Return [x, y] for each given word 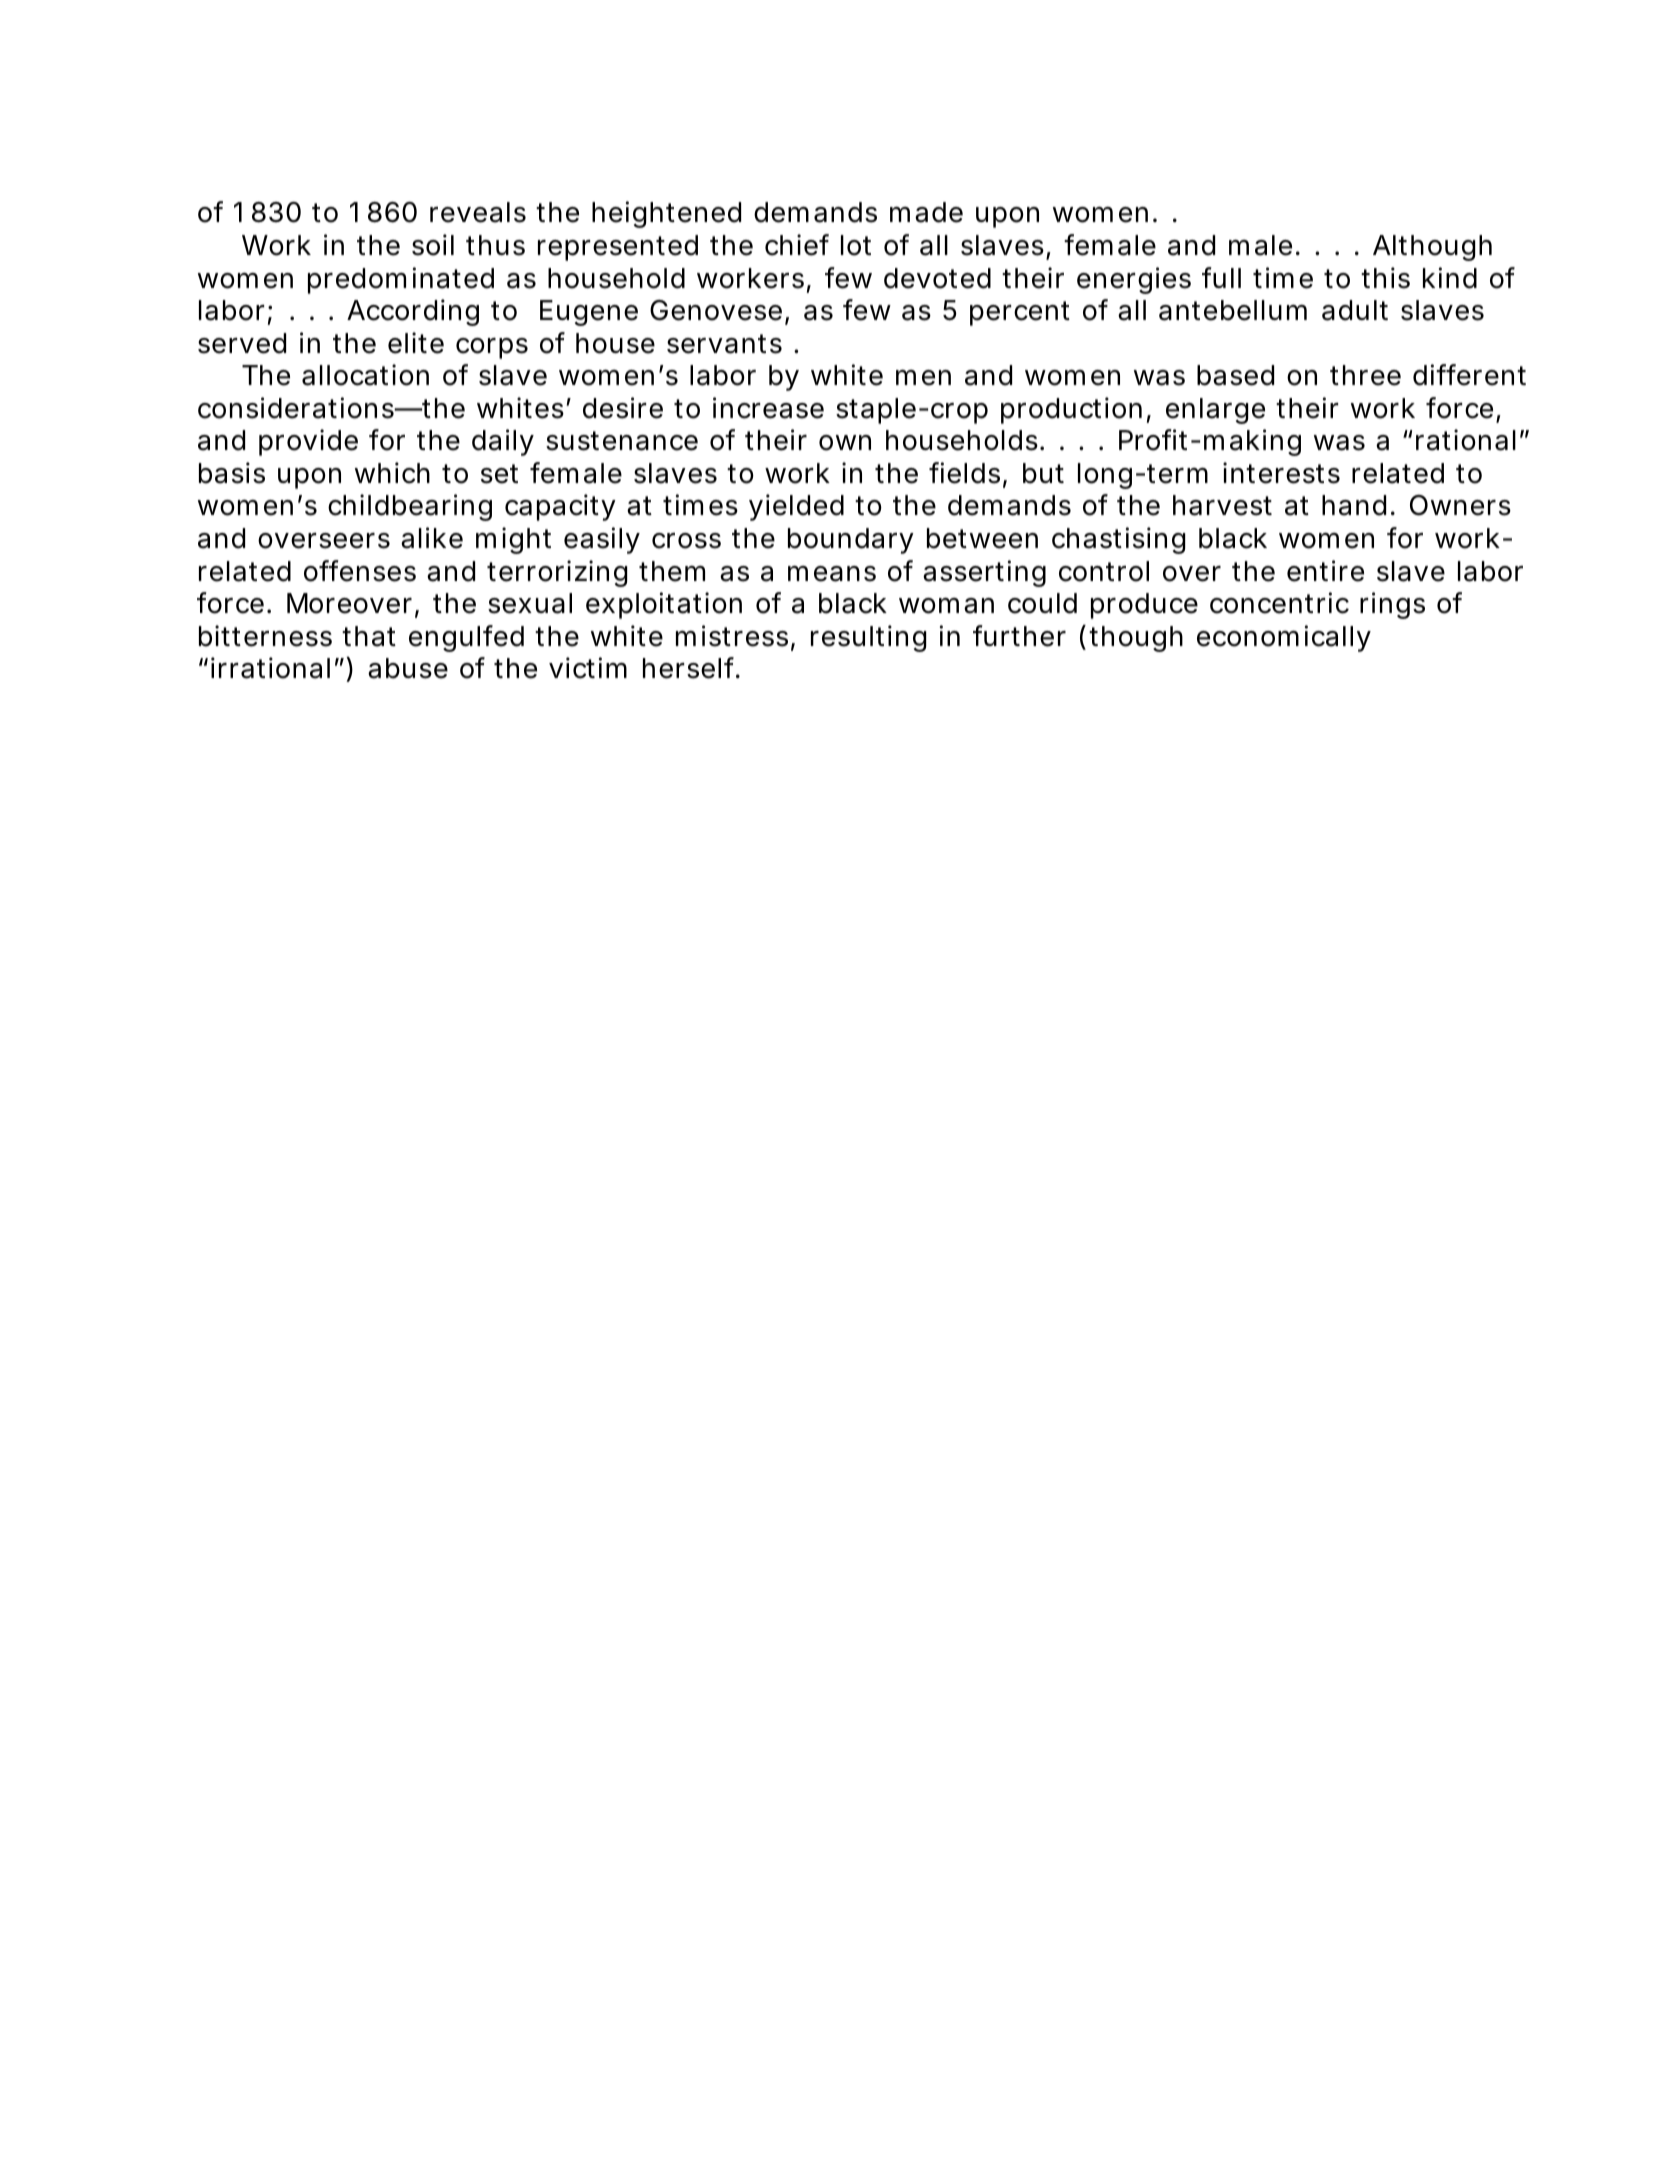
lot [856, 245]
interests [1281, 473]
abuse [408, 668]
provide [308, 442]
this [1385, 278]
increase [768, 408]
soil [433, 245]
